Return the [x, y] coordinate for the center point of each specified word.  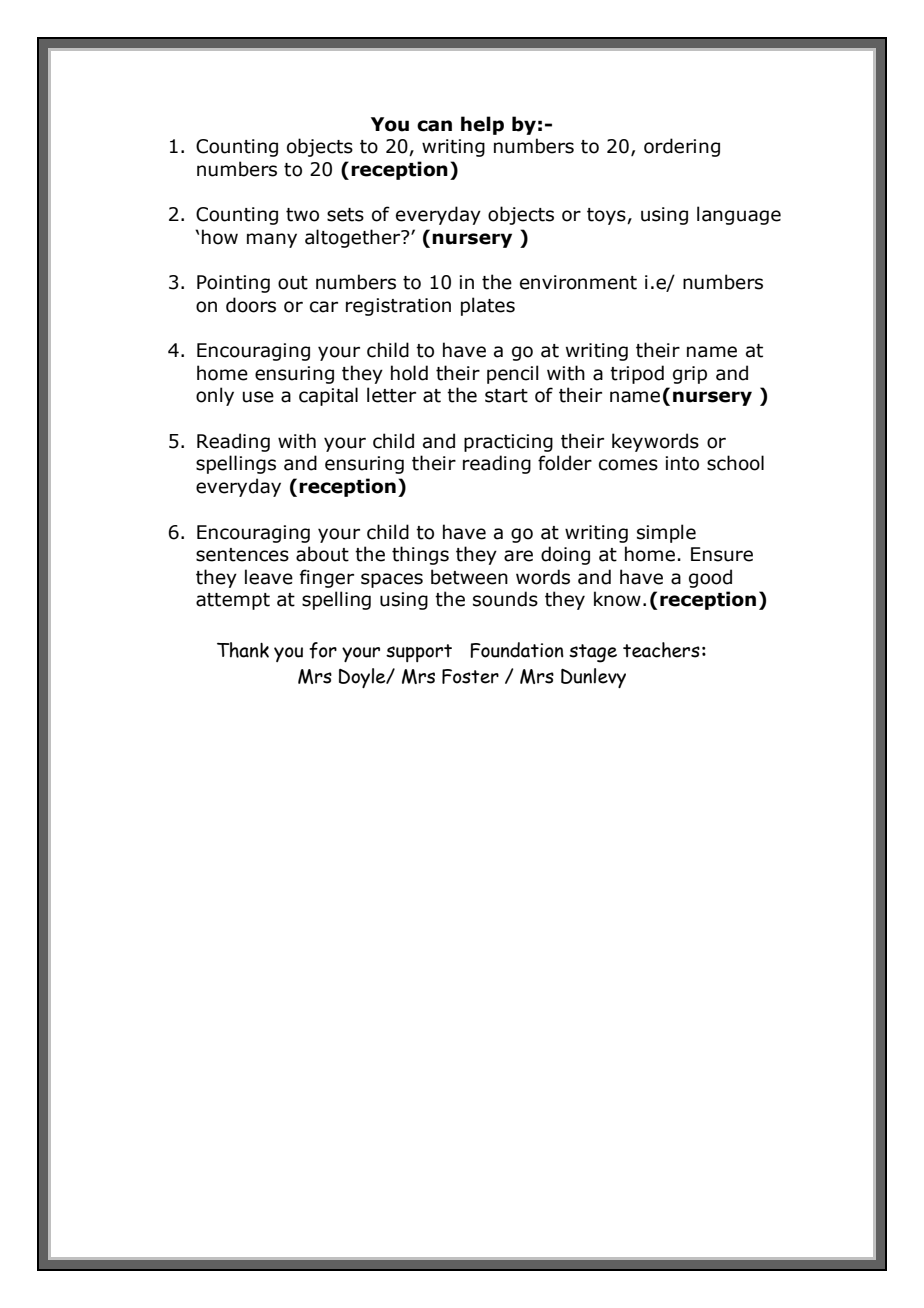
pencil [513, 374]
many [272, 240]
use [258, 397]
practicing [508, 443]
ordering [682, 147]
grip [690, 375]
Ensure [722, 554]
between [469, 577]
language [739, 215]
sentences [242, 555]
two [302, 215]
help [482, 125]
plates [488, 306]
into [682, 463]
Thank [243, 650]
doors [251, 305]
